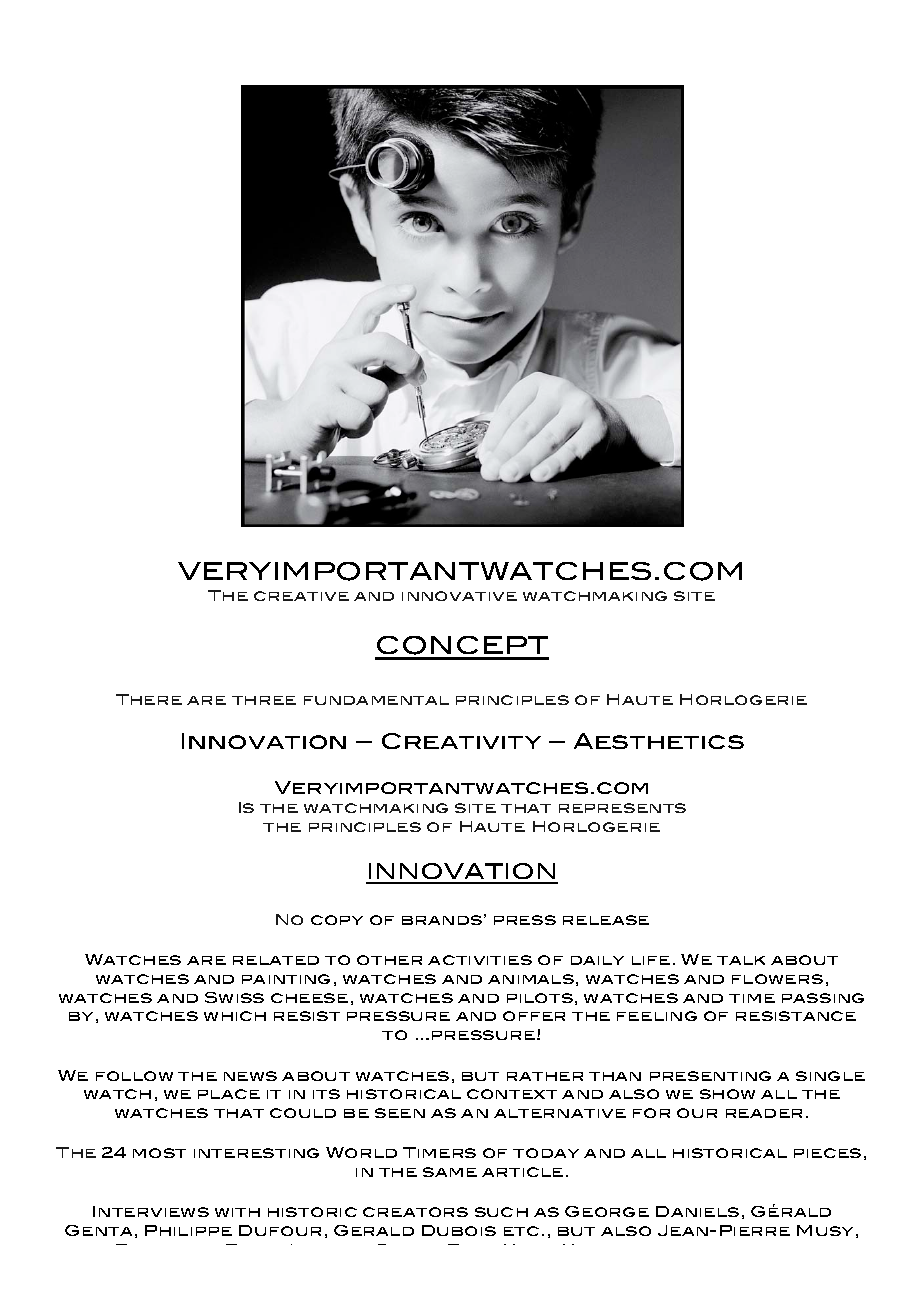 This page has height=1308, width=924. What do you see at coordinates (501, 1212) in the page?
I see `such` at bounding box center [501, 1212].
